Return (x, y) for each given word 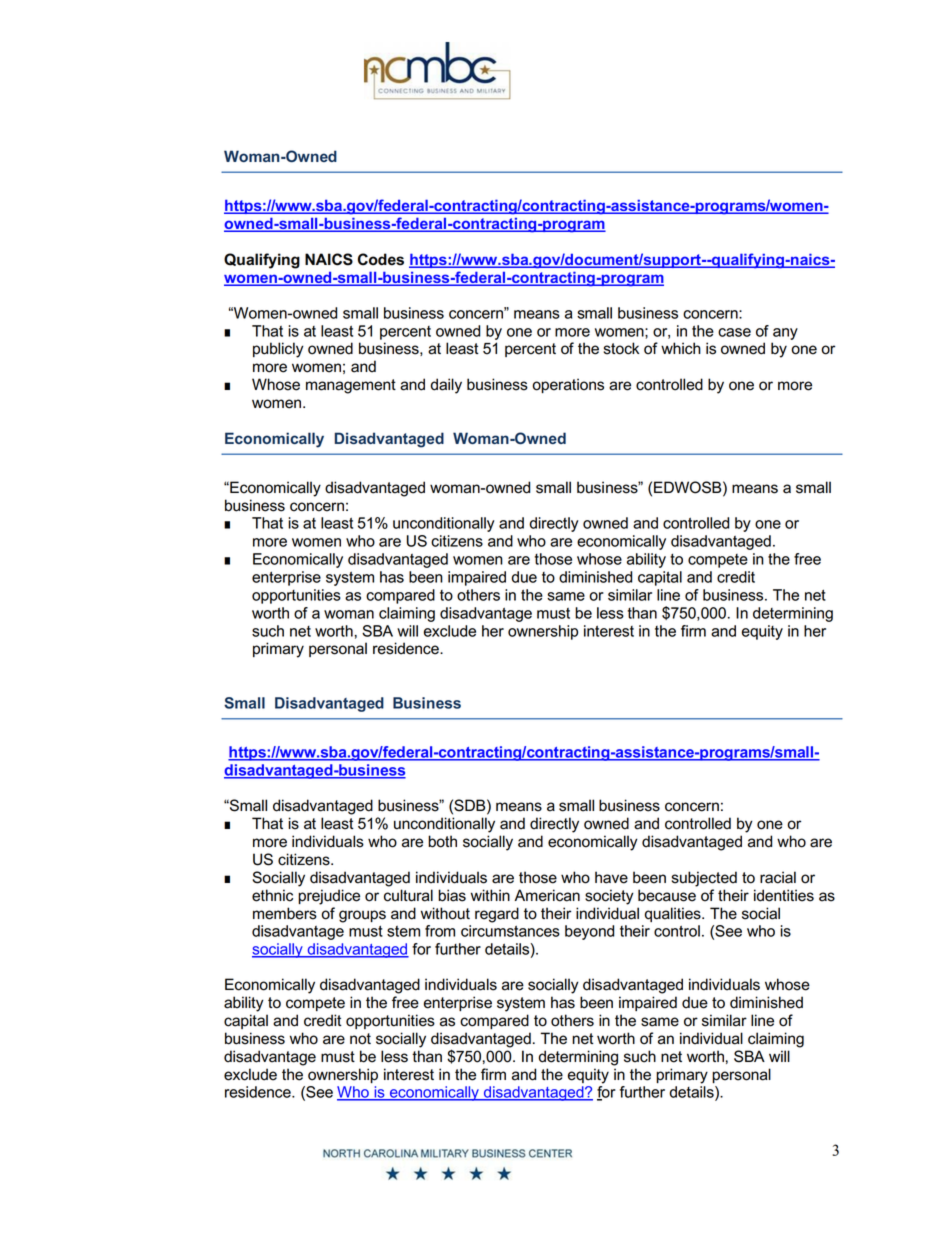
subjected (704, 879)
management (351, 386)
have (611, 877)
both (442, 841)
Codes (381, 259)
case (734, 332)
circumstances (510, 931)
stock (621, 348)
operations (568, 385)
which (681, 348)
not (360, 1039)
